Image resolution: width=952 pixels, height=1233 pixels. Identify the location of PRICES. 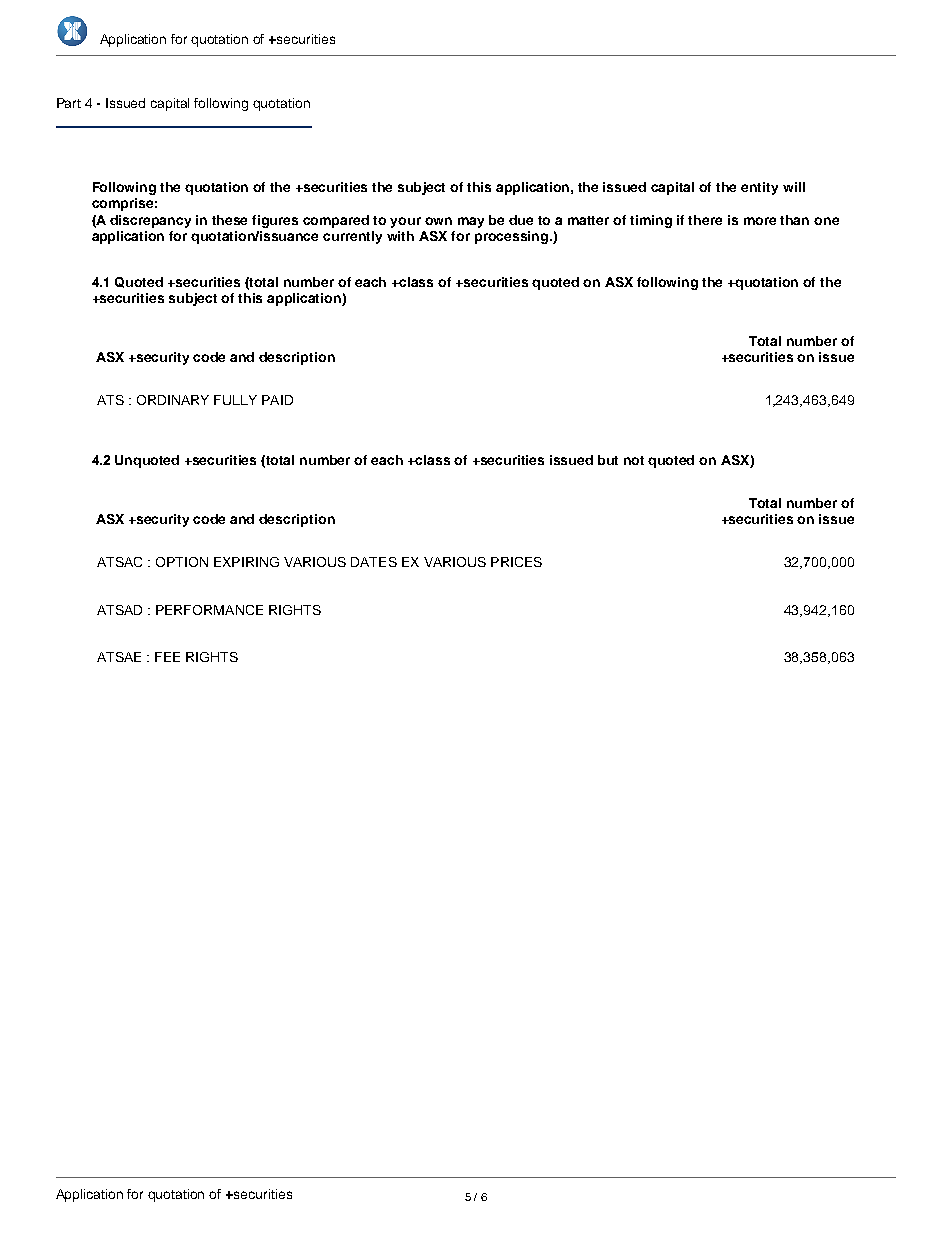
(516, 562).
